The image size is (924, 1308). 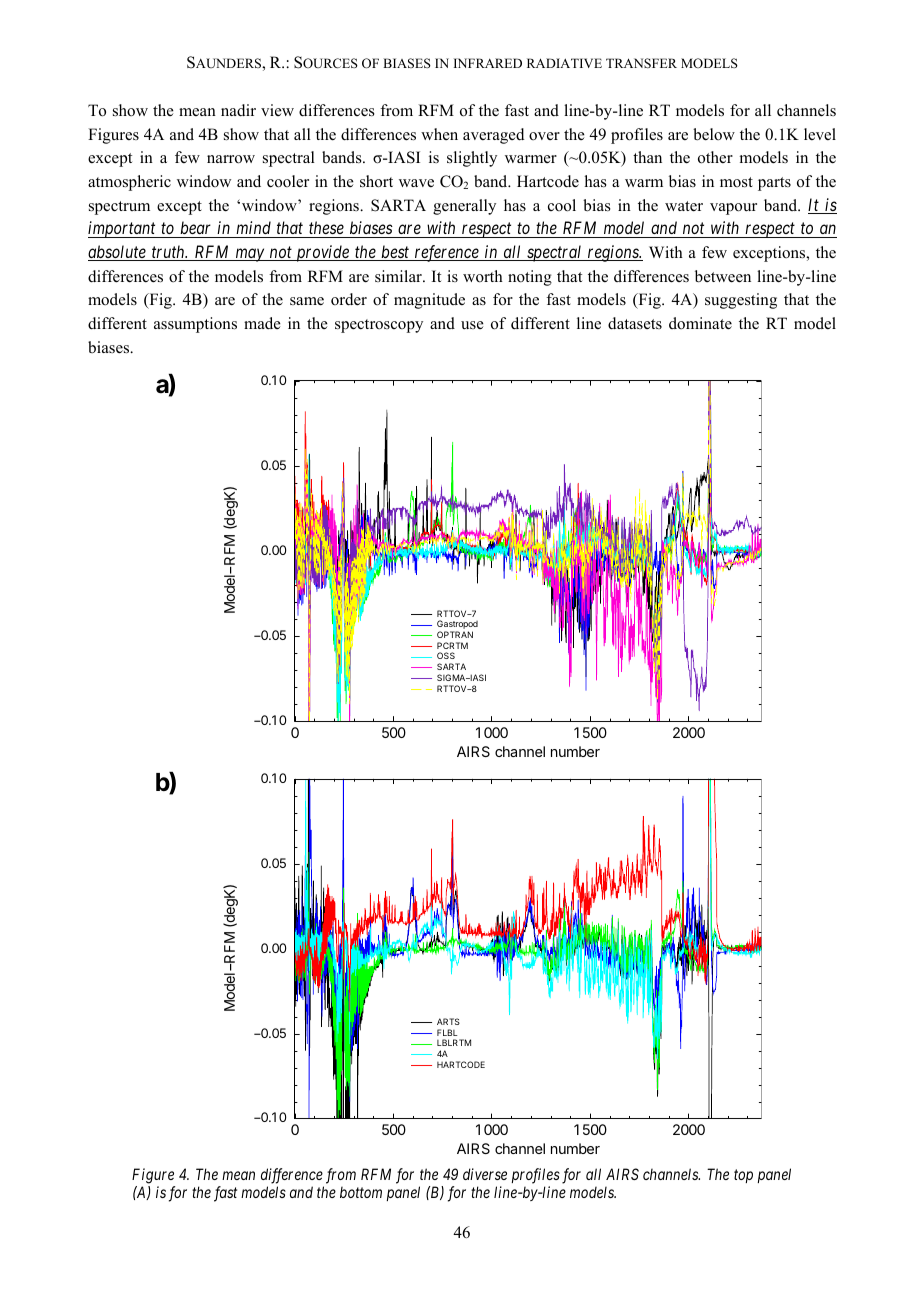 What do you see at coordinates (741, 301) in the screenshot?
I see `suggesting` at bounding box center [741, 301].
